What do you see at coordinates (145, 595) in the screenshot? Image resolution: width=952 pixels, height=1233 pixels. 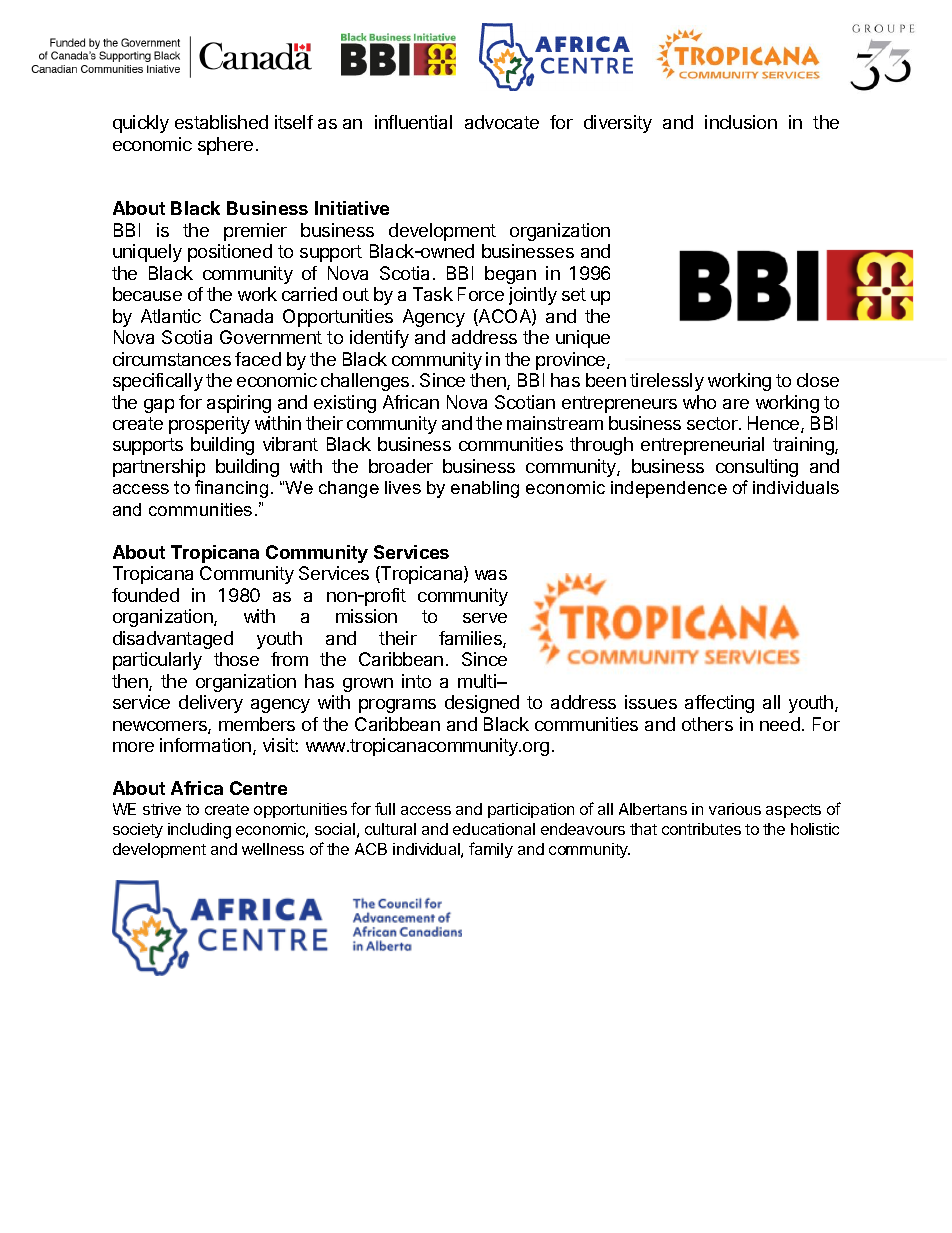 I see `founded` at bounding box center [145, 595].
